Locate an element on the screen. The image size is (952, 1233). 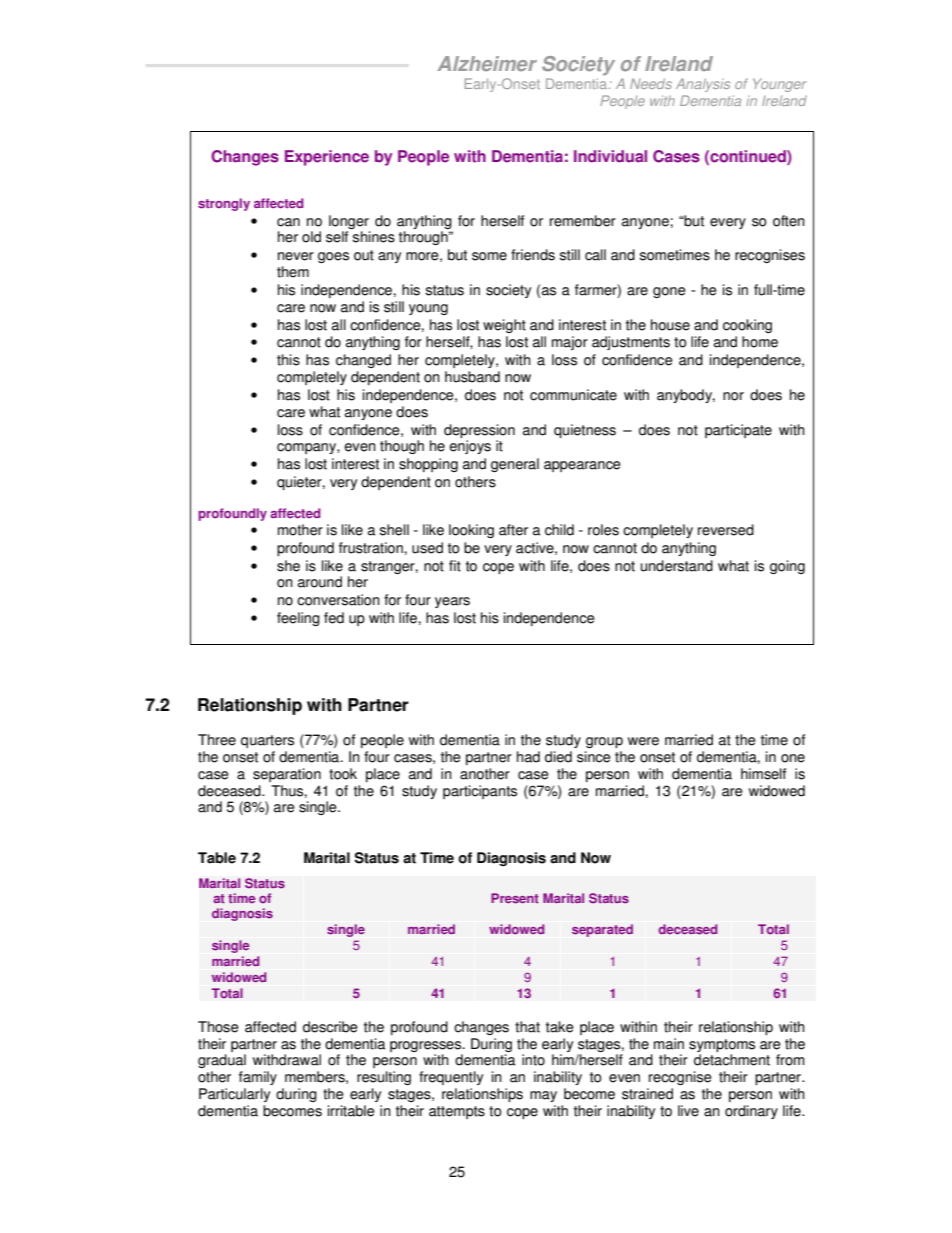
depression is located at coordinates (479, 431).
